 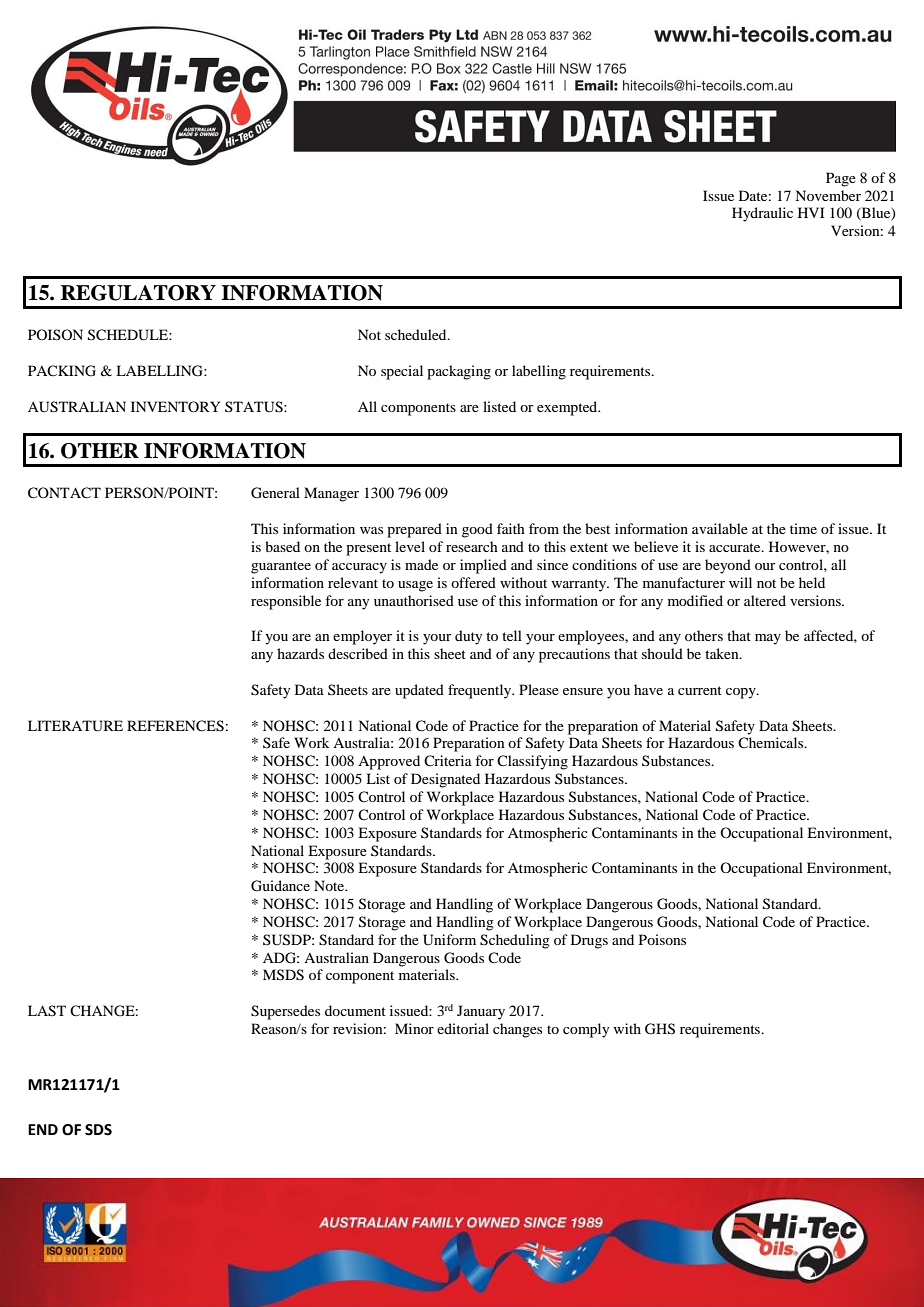 What do you see at coordinates (43, 1129) in the image?
I see `END` at bounding box center [43, 1129].
